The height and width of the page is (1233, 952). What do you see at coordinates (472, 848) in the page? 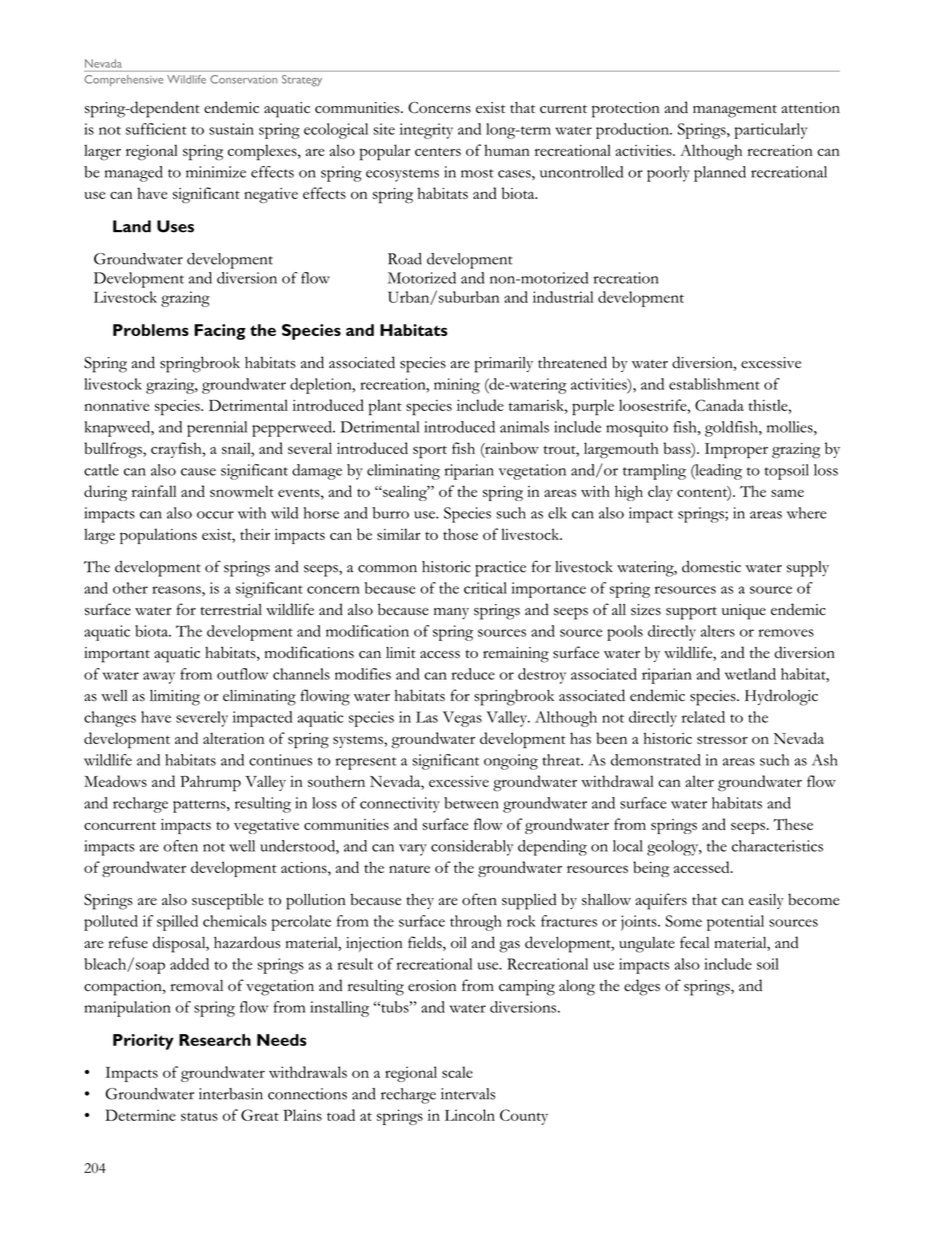
I see `considerably` at bounding box center [472, 848].
